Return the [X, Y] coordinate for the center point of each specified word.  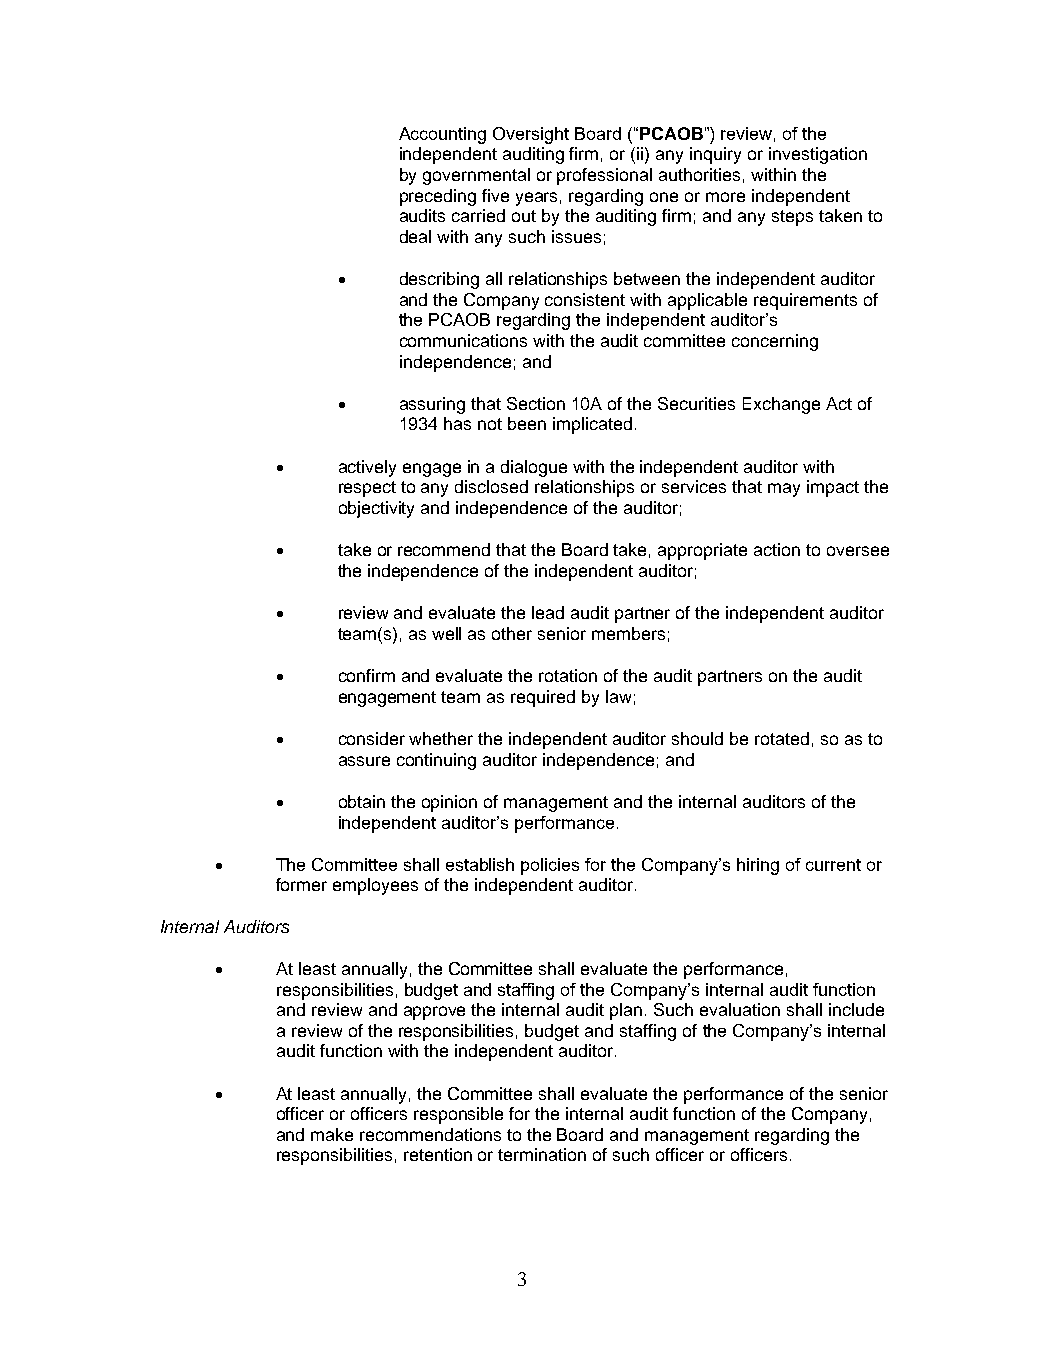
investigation [818, 155]
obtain [362, 801]
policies [550, 866]
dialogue [534, 468]
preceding [438, 197]
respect [367, 489]
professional [604, 176]
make [332, 1134]
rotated [782, 738]
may [784, 490]
